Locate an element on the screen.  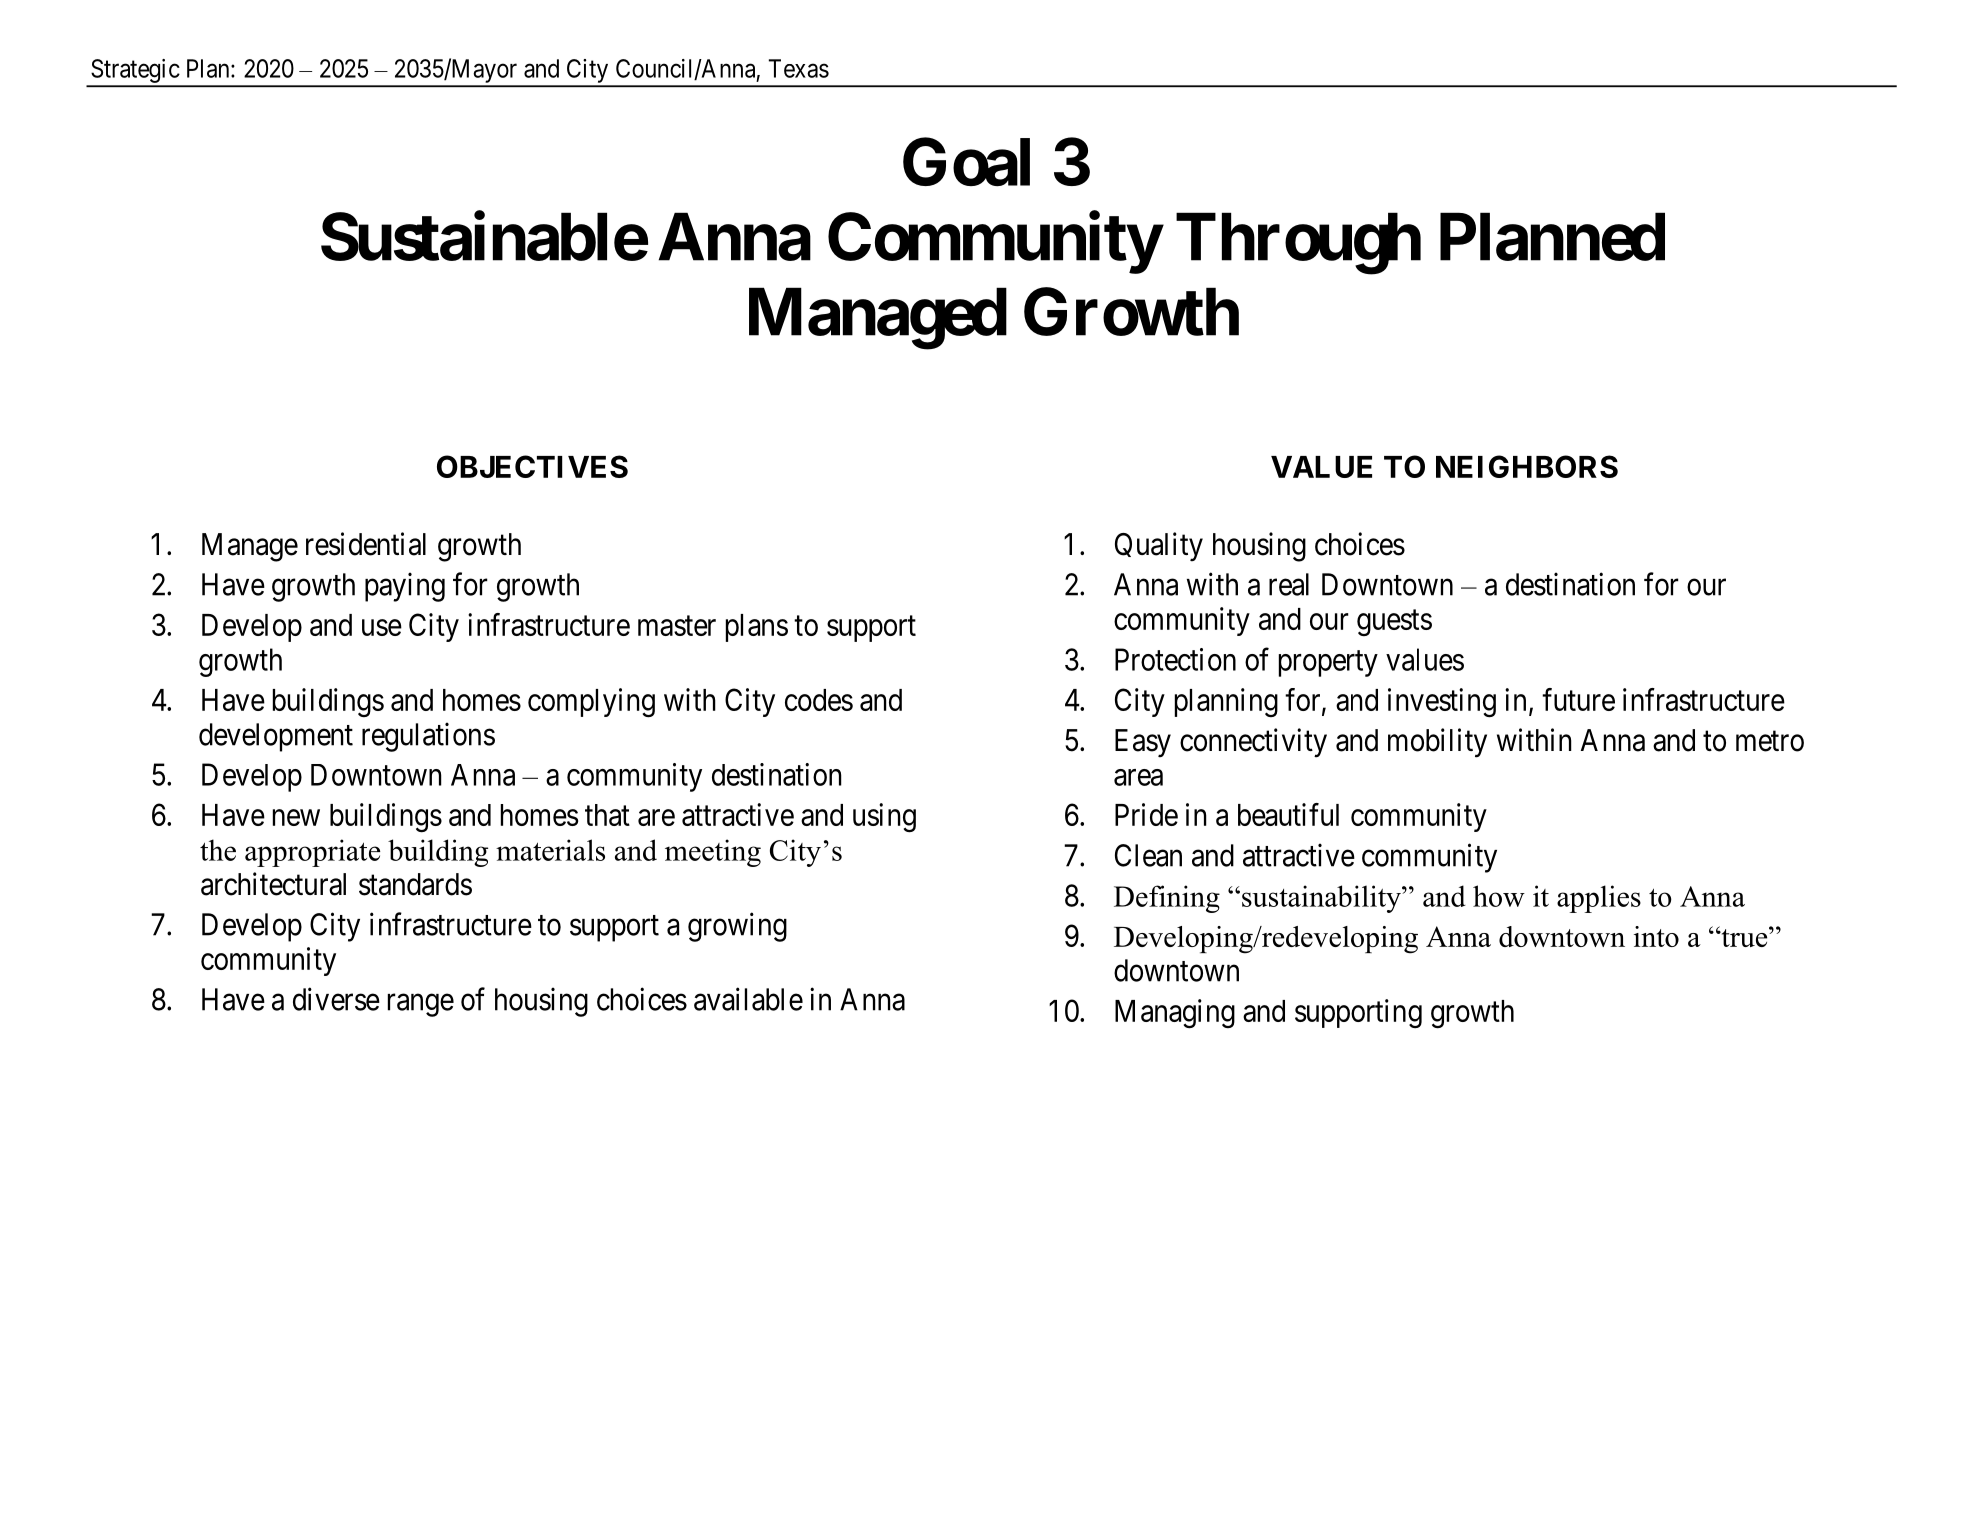
diverse is located at coordinates (336, 999).
